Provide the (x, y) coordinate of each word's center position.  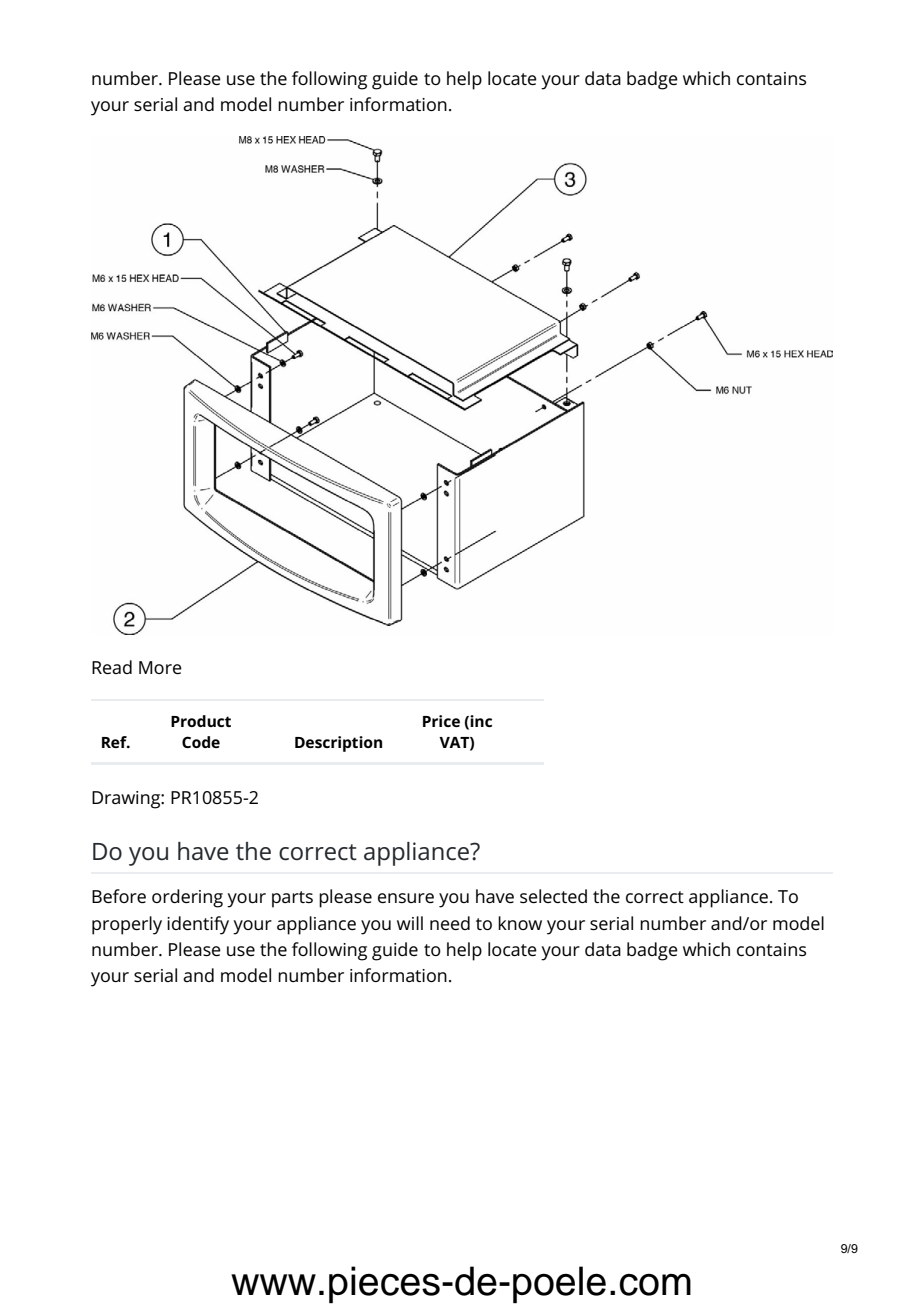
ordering (187, 898)
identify (198, 925)
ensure (406, 898)
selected (553, 896)
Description (338, 744)
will (410, 923)
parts (292, 899)
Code (201, 742)
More (160, 667)
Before (119, 896)
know (520, 923)
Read (112, 667)
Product (201, 721)
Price (441, 721)
